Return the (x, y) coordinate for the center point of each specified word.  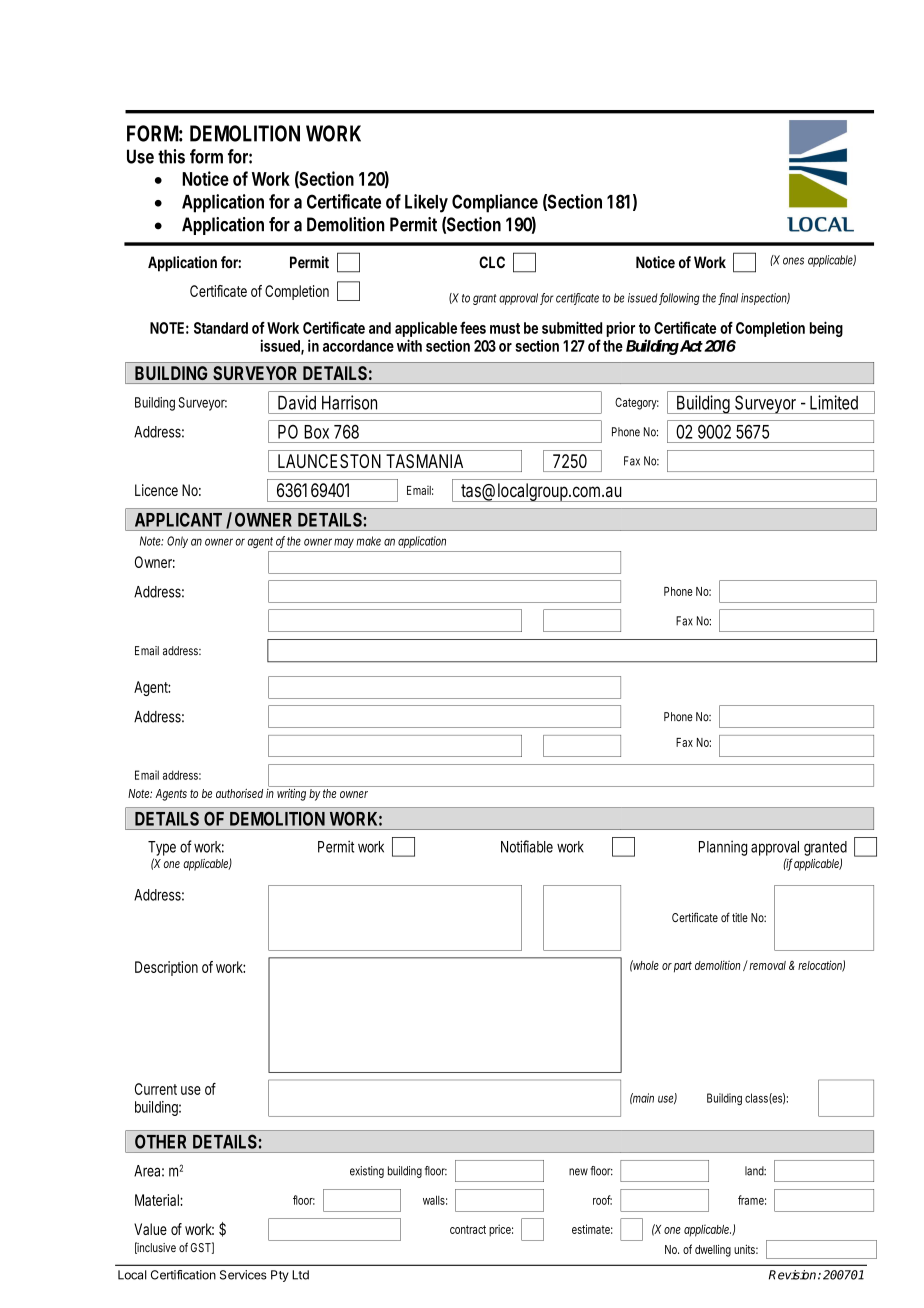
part (683, 967)
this (171, 156)
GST (201, 1247)
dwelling (713, 1251)
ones (793, 261)
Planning (723, 848)
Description (166, 968)
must (505, 328)
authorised (239, 793)
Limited (834, 402)
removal (768, 965)
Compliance (495, 203)
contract (468, 1229)
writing (291, 795)
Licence (156, 490)
